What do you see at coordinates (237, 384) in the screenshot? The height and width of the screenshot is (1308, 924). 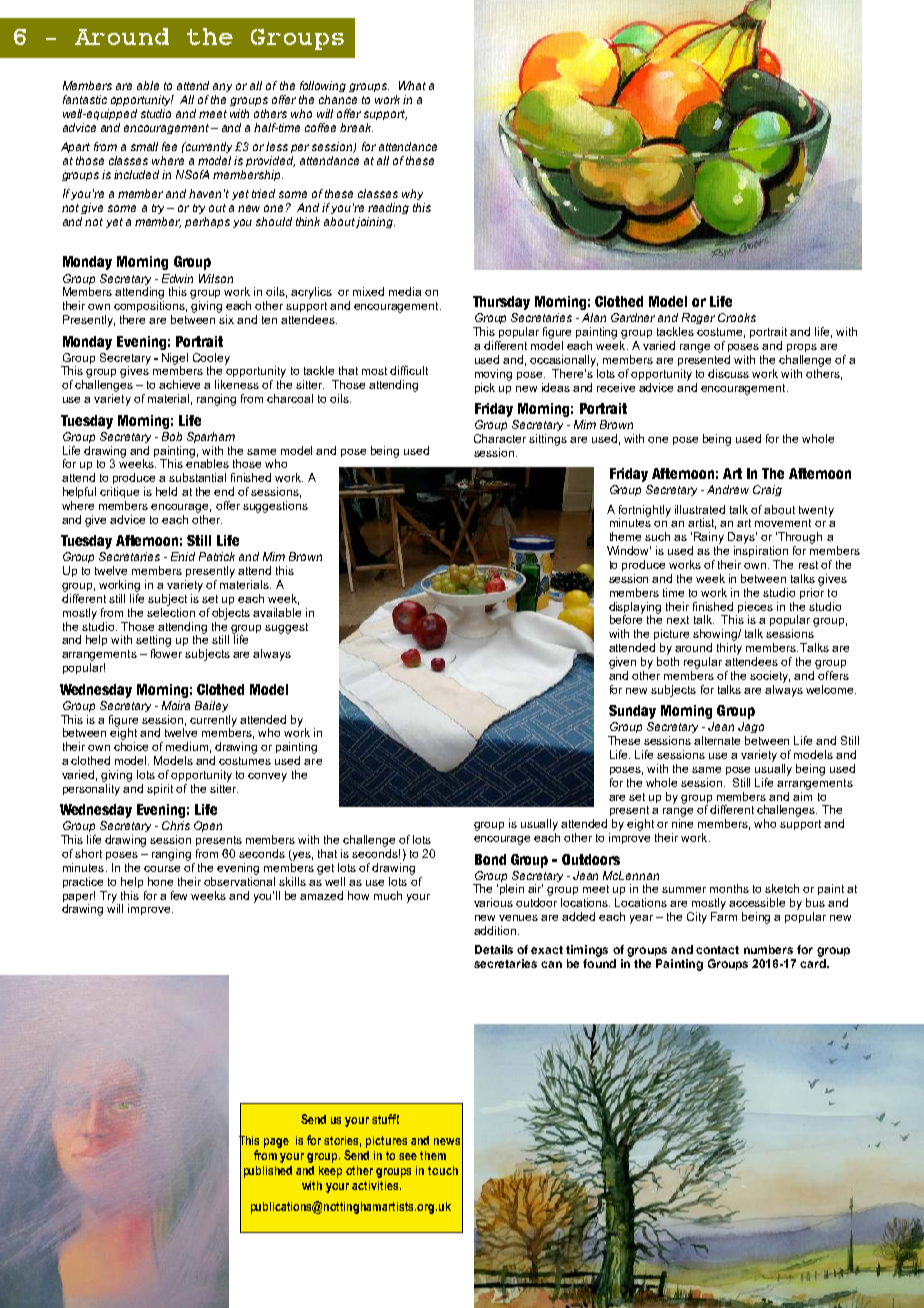 I see `likeness` at bounding box center [237, 384].
